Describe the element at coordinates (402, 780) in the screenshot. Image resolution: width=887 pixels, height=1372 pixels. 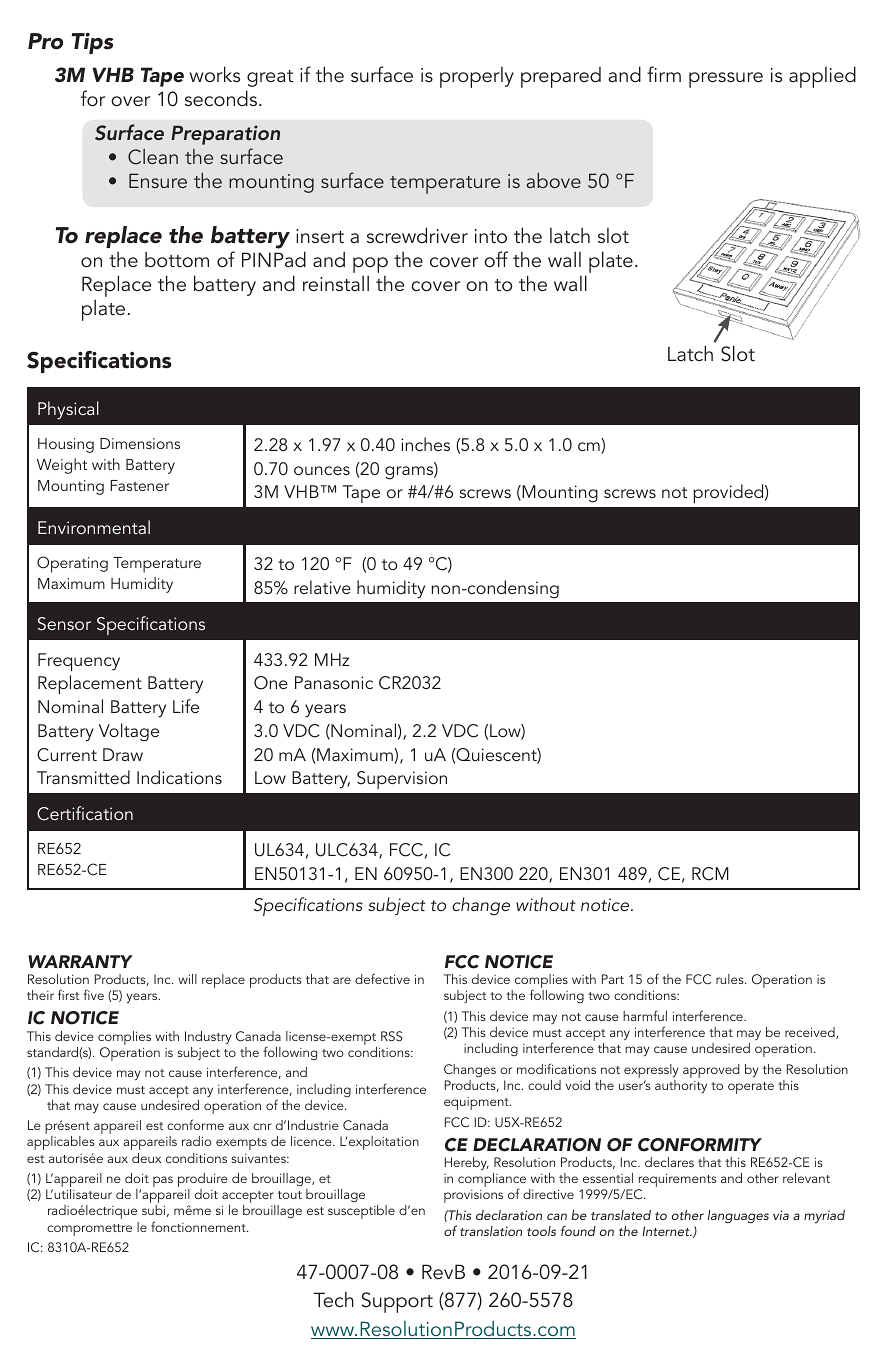
I see `Supervision` at that location.
